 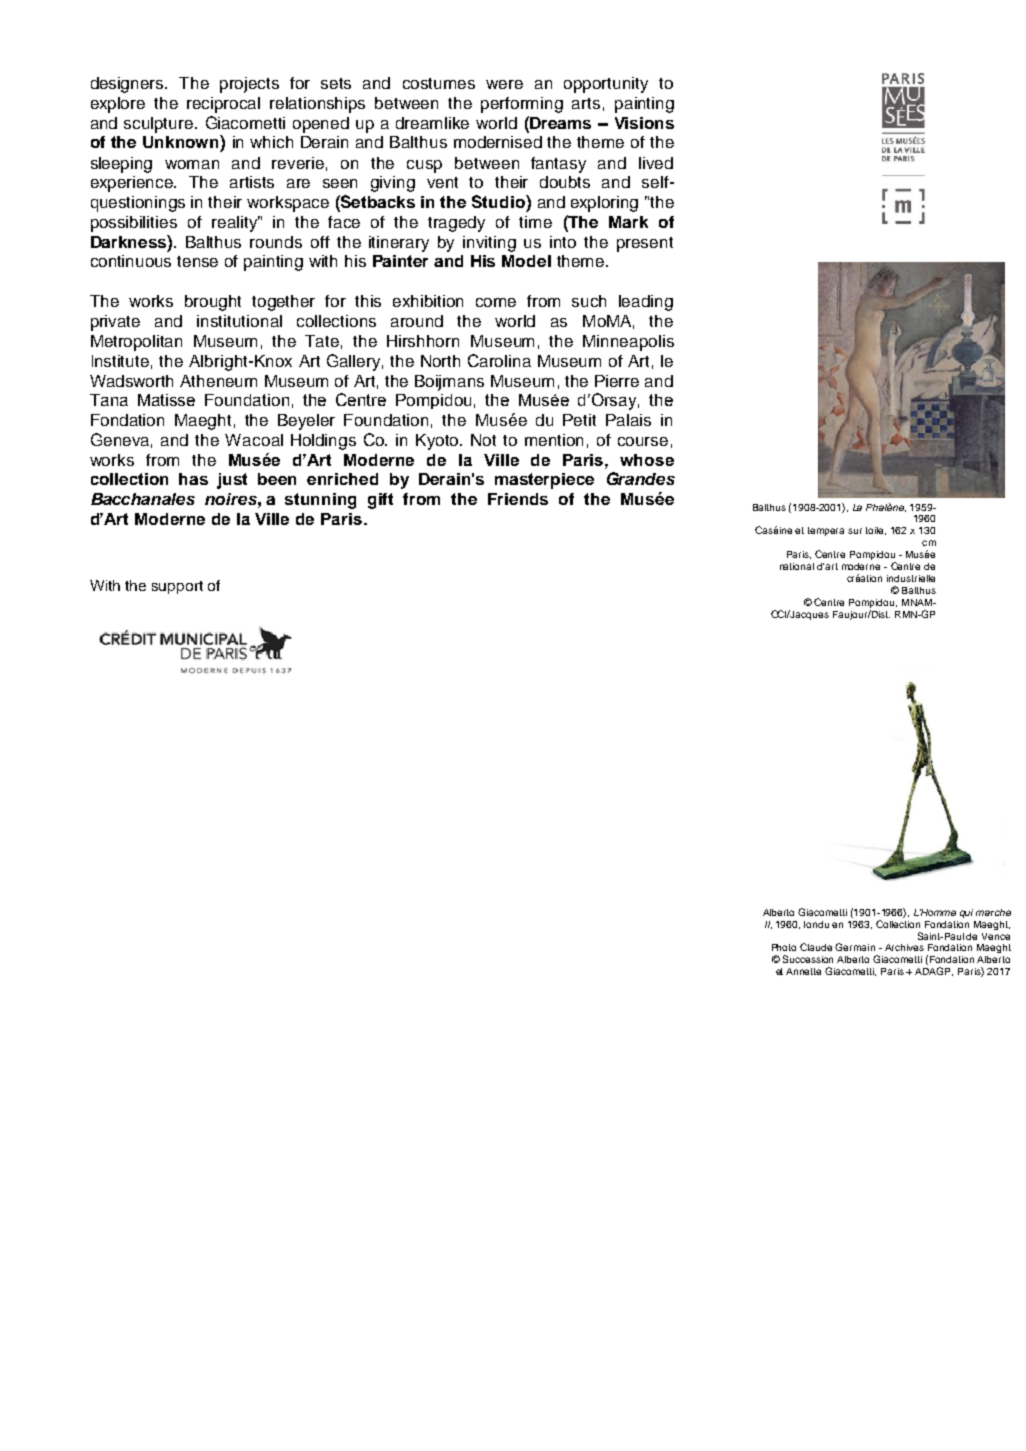 What do you see at coordinates (518, 499) in the screenshot?
I see `Friends` at bounding box center [518, 499].
